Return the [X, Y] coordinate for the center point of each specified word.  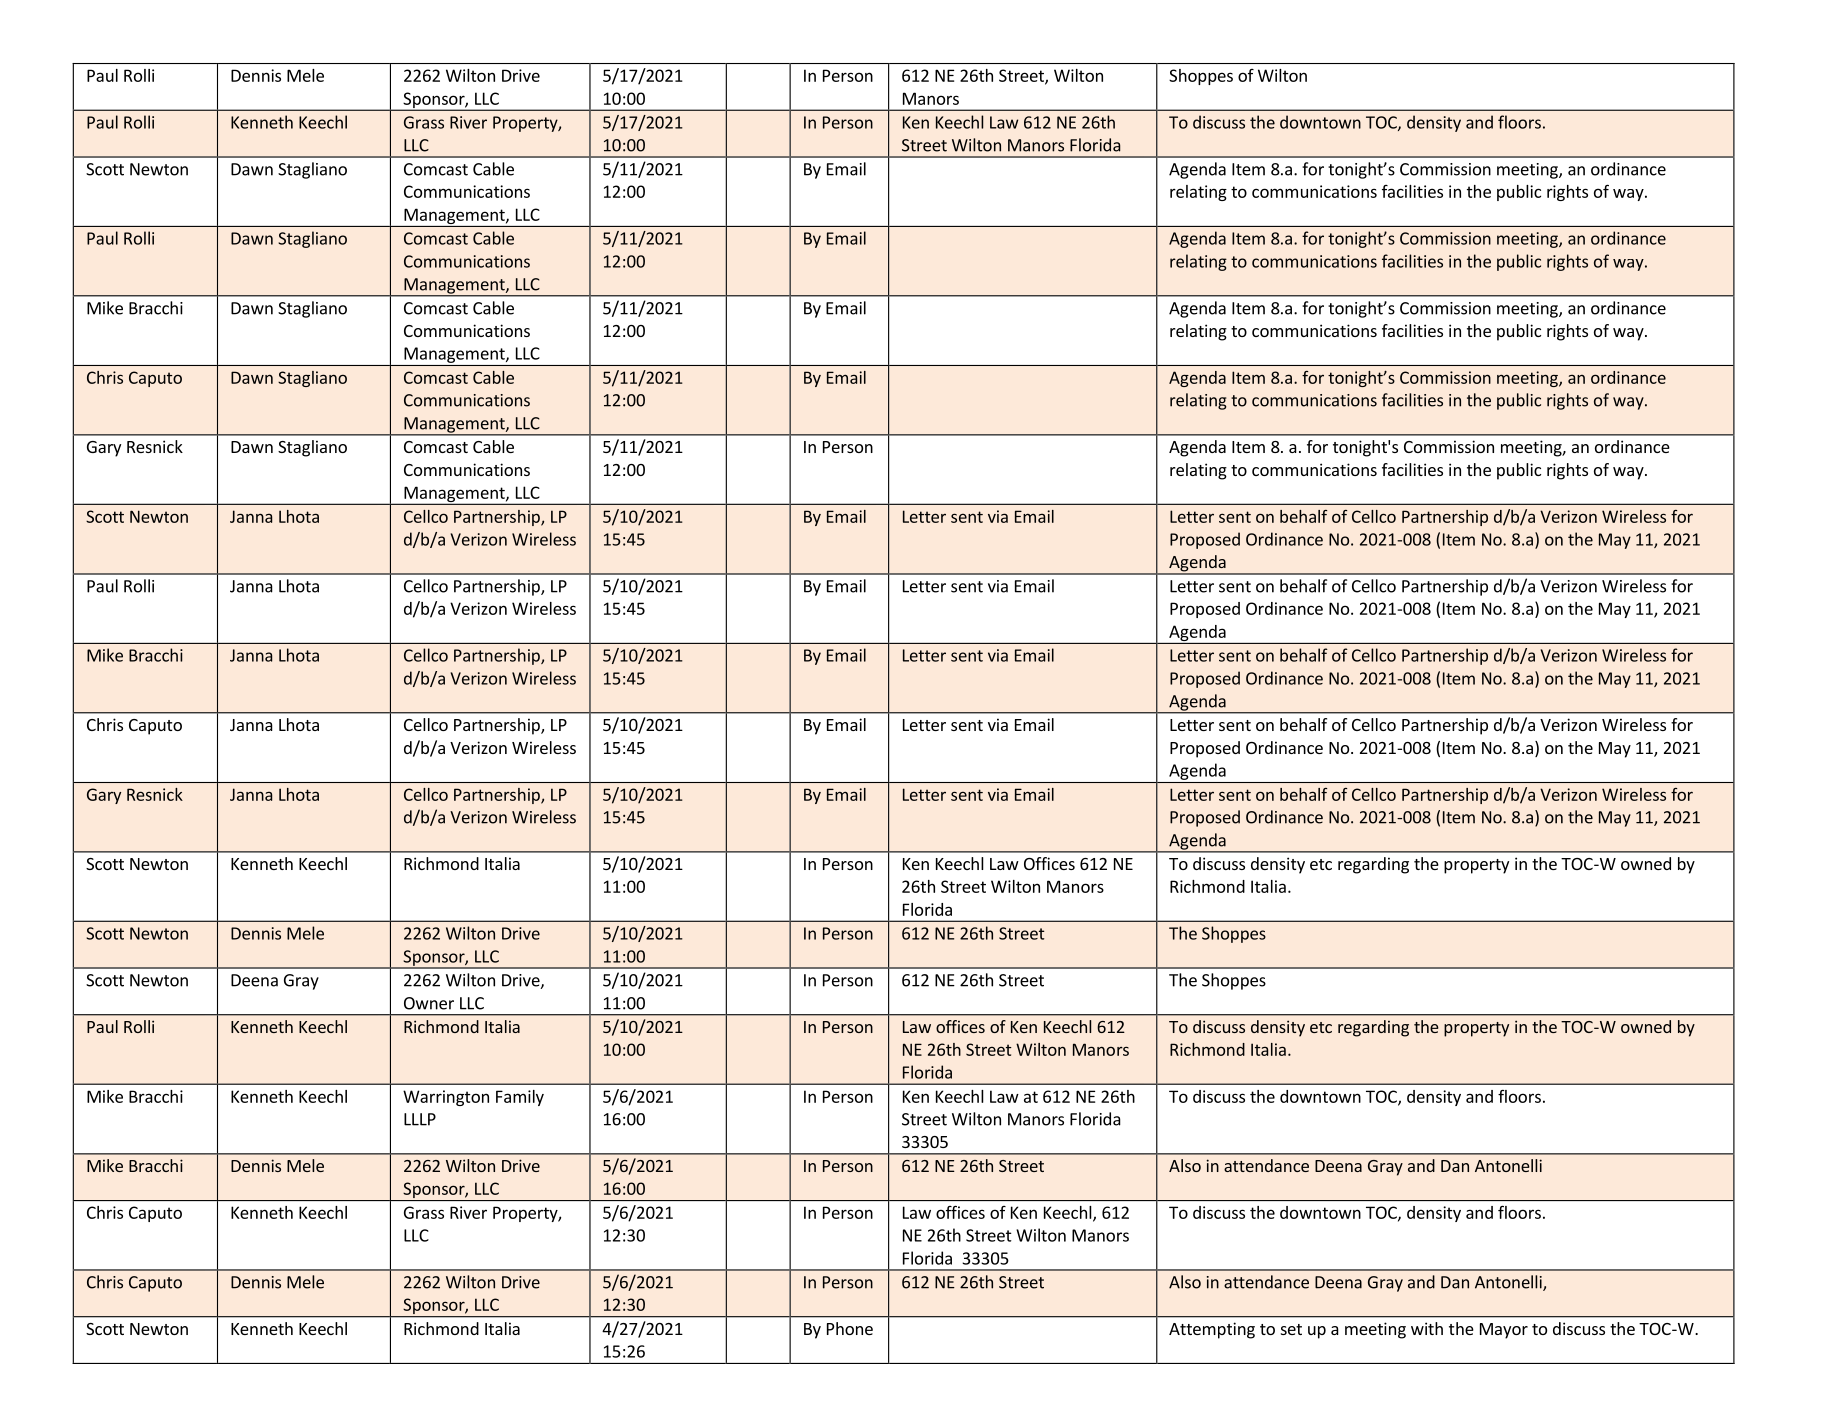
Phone [850, 1328]
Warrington [446, 1098]
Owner [429, 1003]
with [1427, 1328]
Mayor [1504, 1331]
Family [520, 1098]
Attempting [1212, 1330]
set [1291, 1329]
